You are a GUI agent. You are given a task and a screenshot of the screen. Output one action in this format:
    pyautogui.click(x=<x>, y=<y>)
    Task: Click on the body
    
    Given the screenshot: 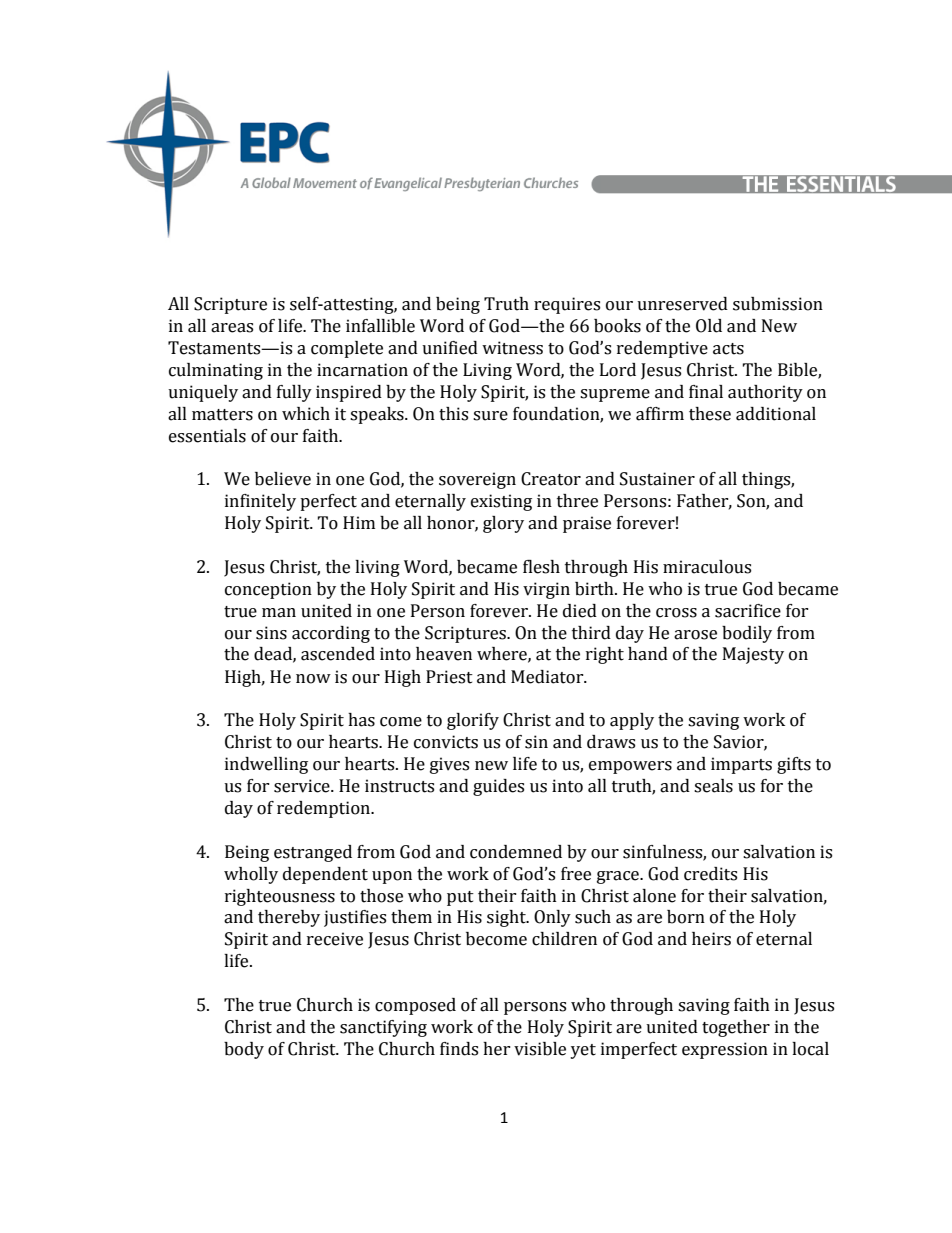 What is the action you would take?
    pyautogui.click(x=244, y=1050)
